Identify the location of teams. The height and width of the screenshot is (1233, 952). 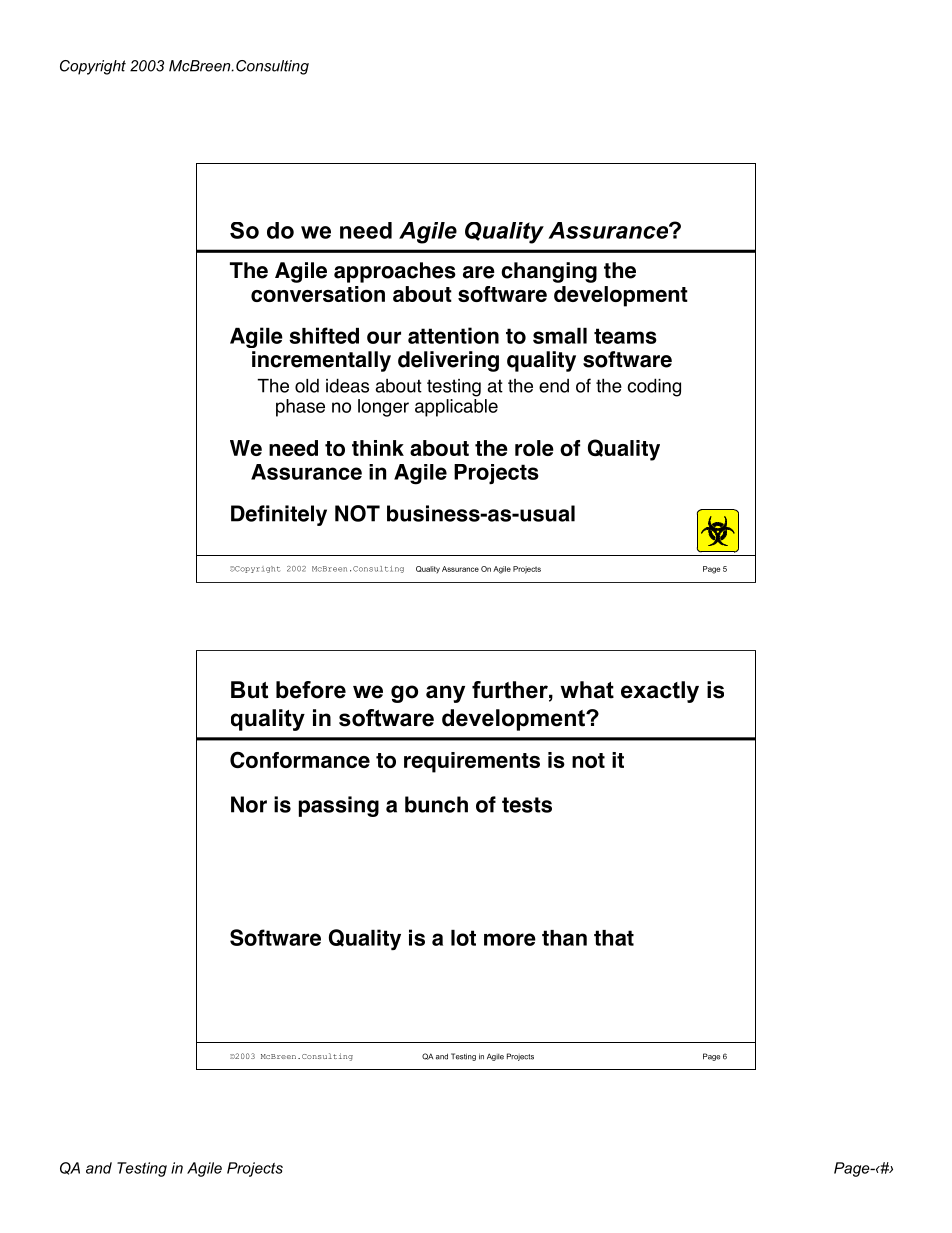
(625, 336).
